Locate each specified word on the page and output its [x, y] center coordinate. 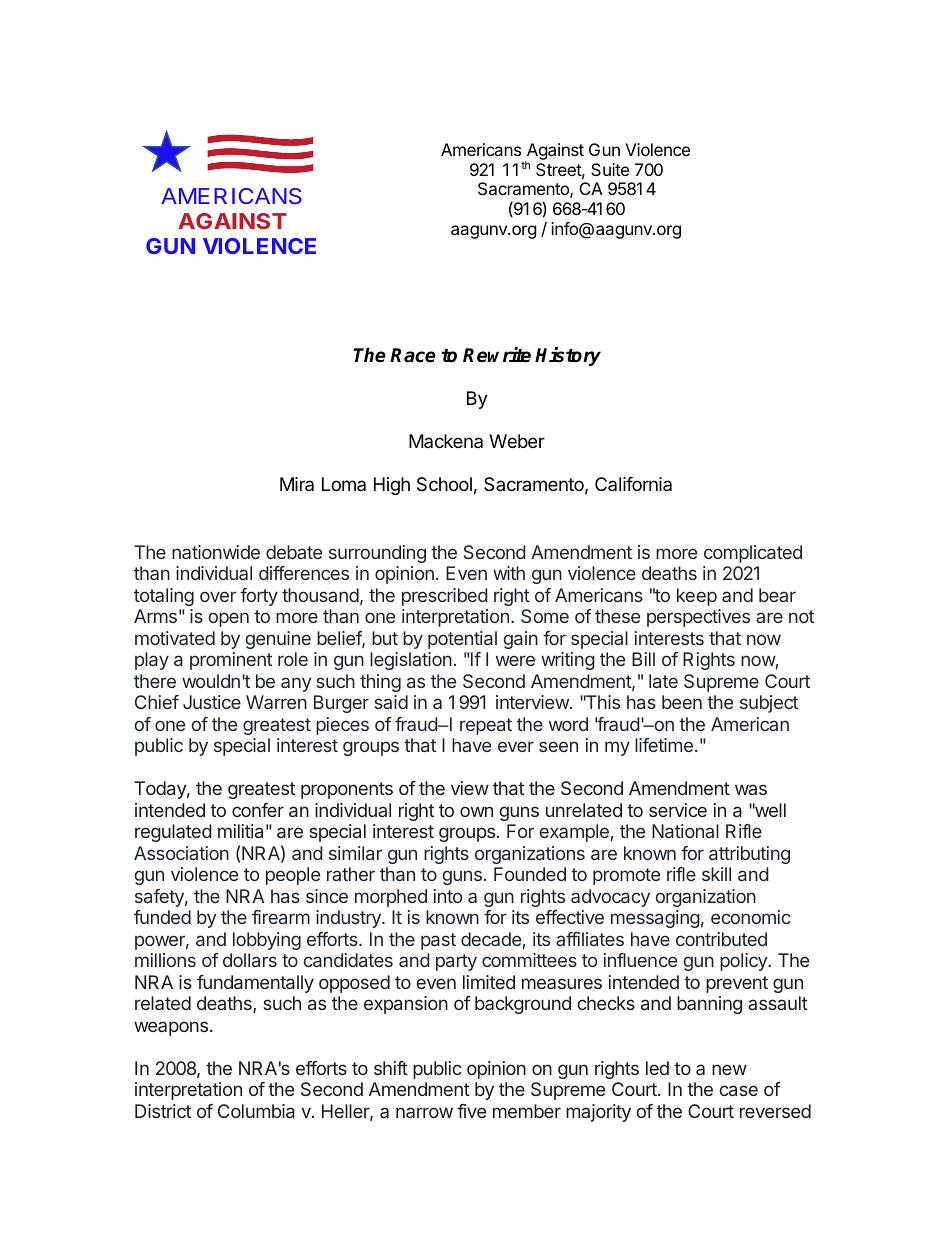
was [751, 789]
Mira [297, 484]
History [568, 356]
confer [258, 810]
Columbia [256, 1111]
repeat [486, 726]
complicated [753, 554]
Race [413, 355]
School [444, 484]
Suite [610, 169]
